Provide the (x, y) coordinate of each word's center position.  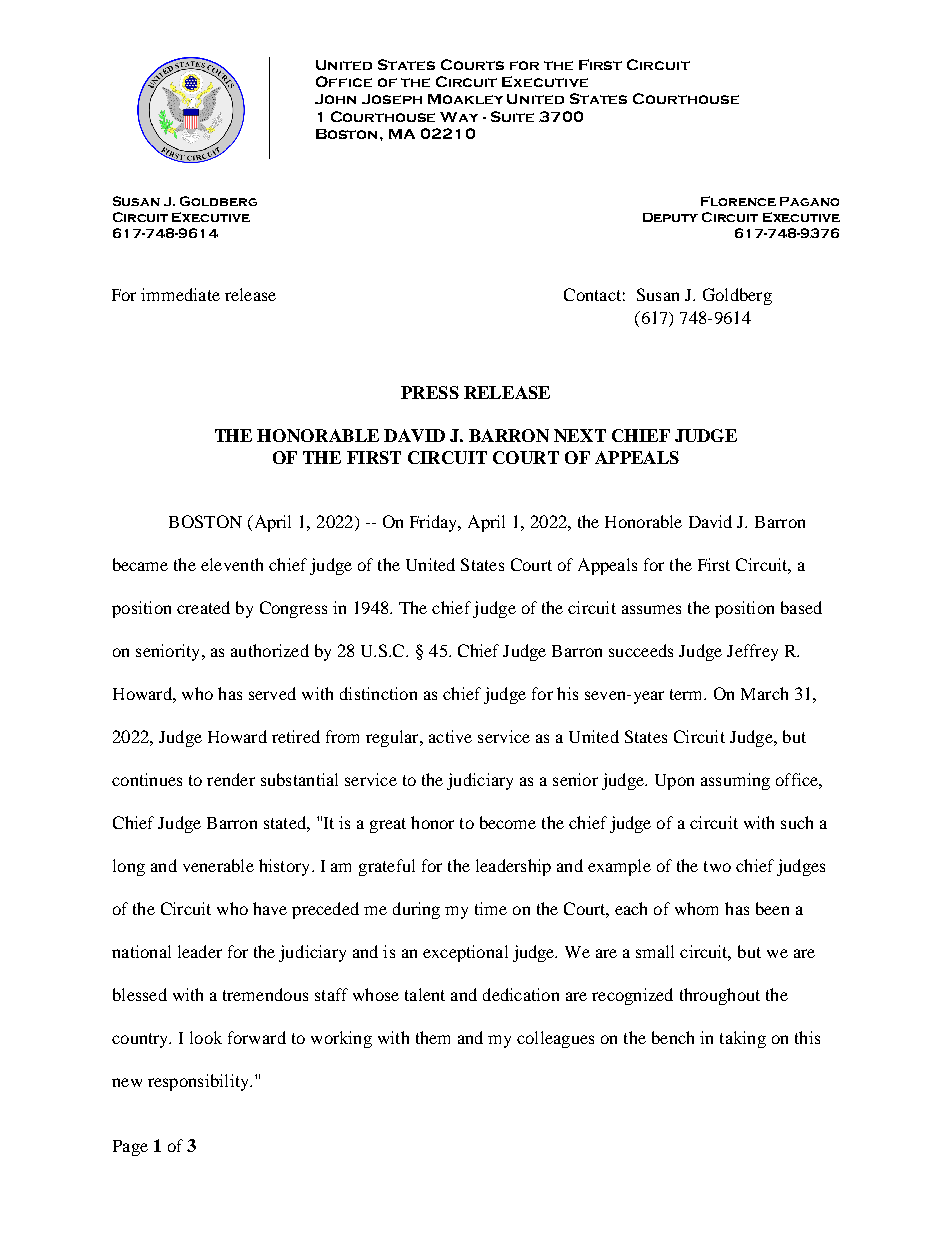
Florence (738, 201)
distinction (378, 693)
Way (459, 117)
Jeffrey (752, 652)
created (203, 607)
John (335, 99)
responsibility (199, 1082)
